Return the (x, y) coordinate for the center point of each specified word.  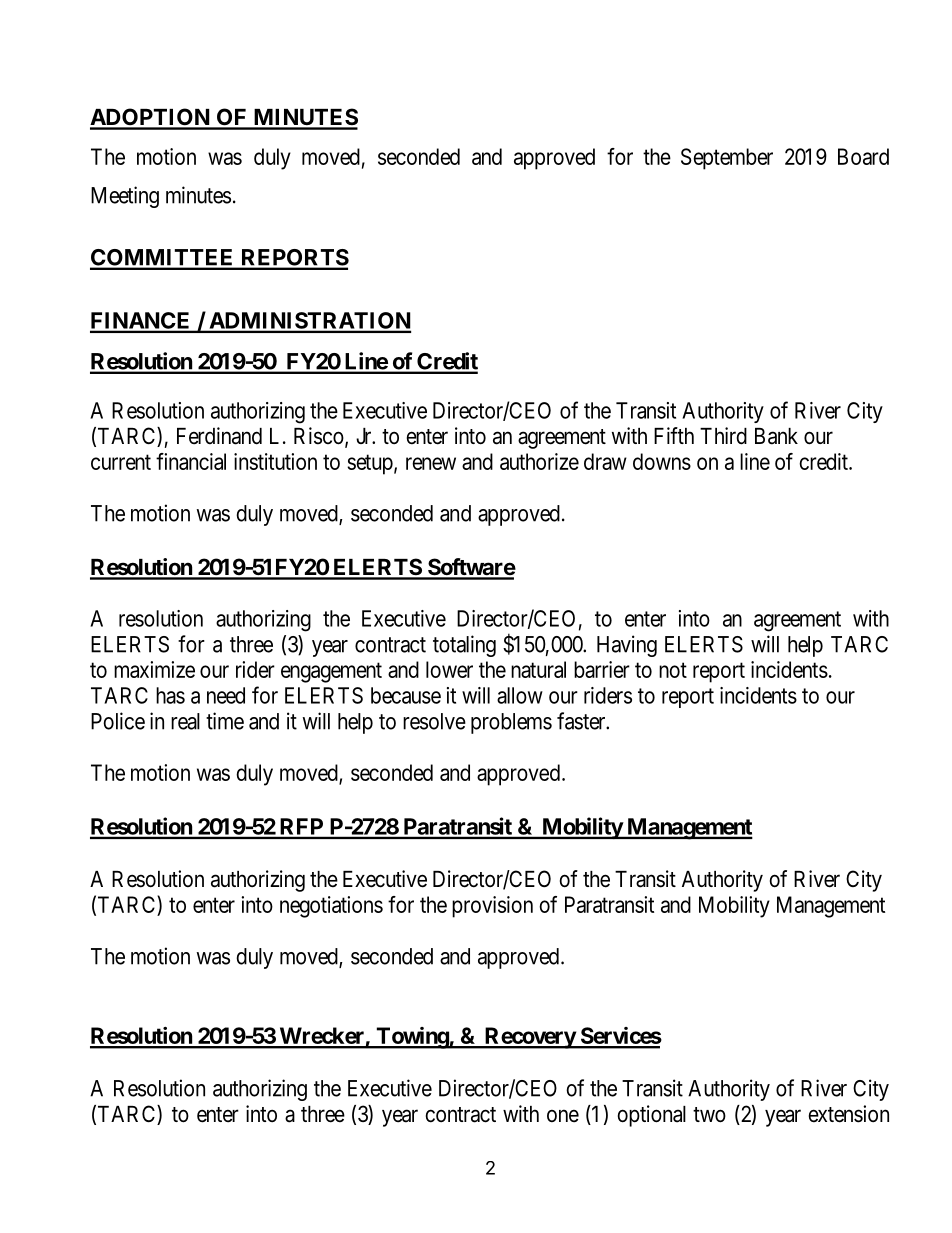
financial (191, 461)
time (225, 721)
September (727, 159)
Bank (776, 436)
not (673, 670)
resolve (434, 721)
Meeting (125, 197)
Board (863, 156)
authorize (539, 461)
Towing (412, 1038)
